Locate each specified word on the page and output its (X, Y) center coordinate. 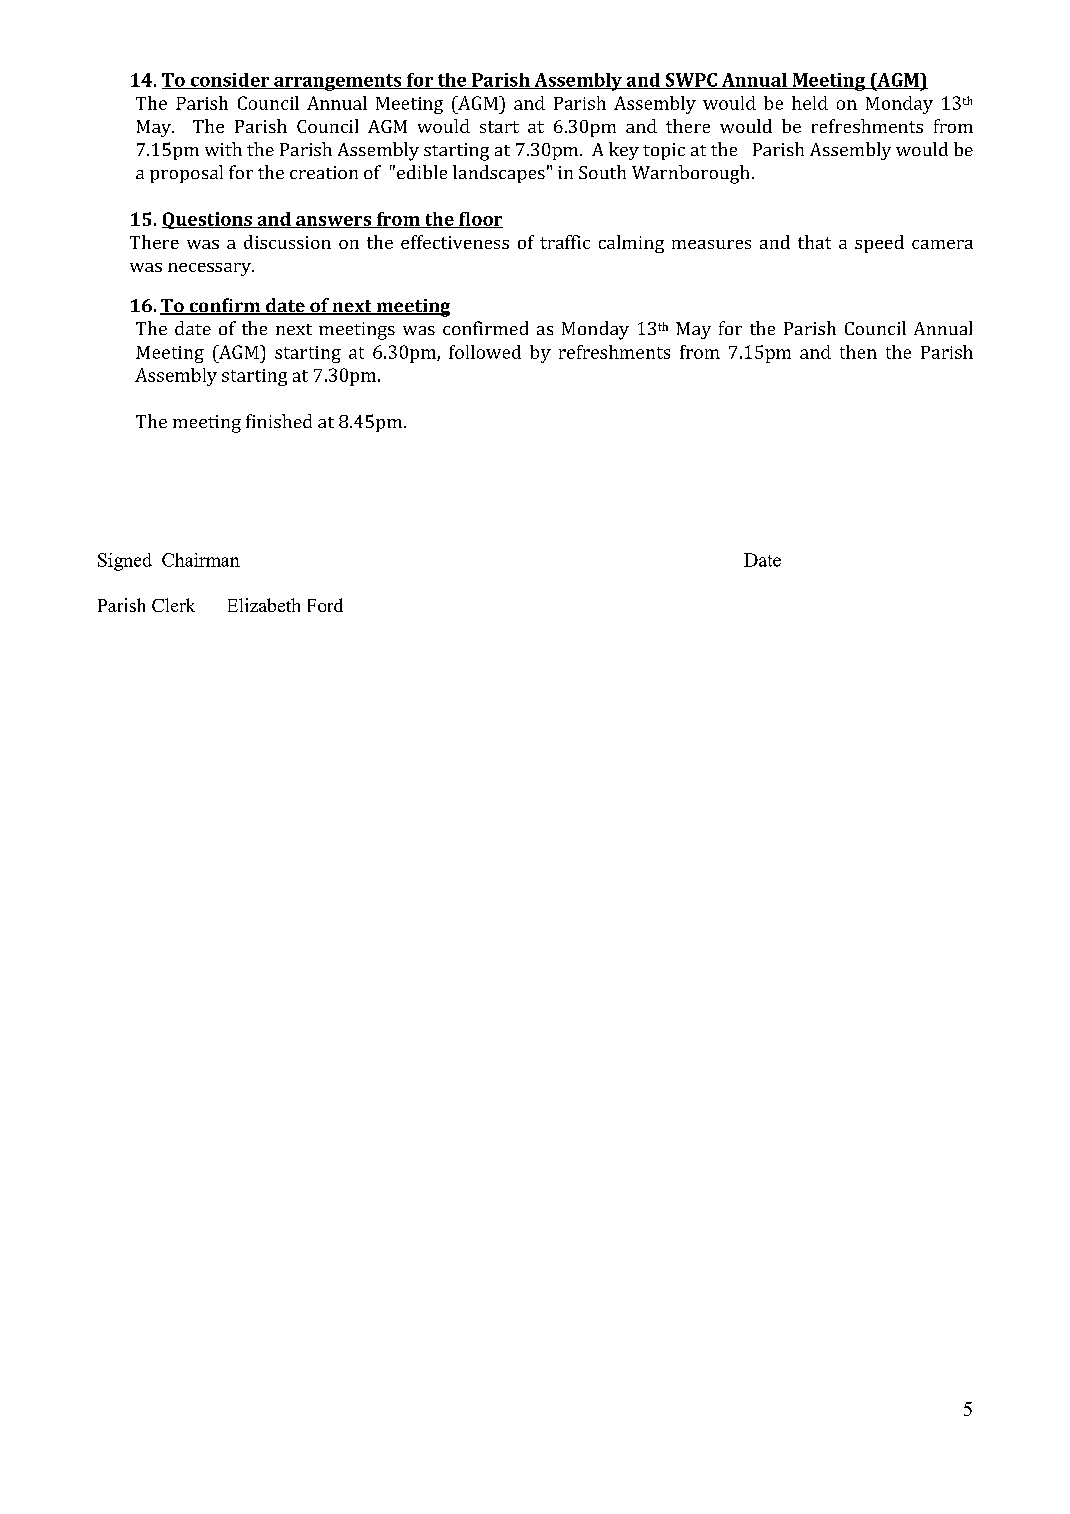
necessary (211, 269)
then (858, 352)
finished (279, 421)
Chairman (201, 560)
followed (485, 352)
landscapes (499, 174)
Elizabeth (264, 605)
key (624, 151)
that (814, 242)
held (810, 103)
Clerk (173, 605)
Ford (325, 605)
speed (879, 244)
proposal (186, 174)
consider (230, 81)
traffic (565, 242)
